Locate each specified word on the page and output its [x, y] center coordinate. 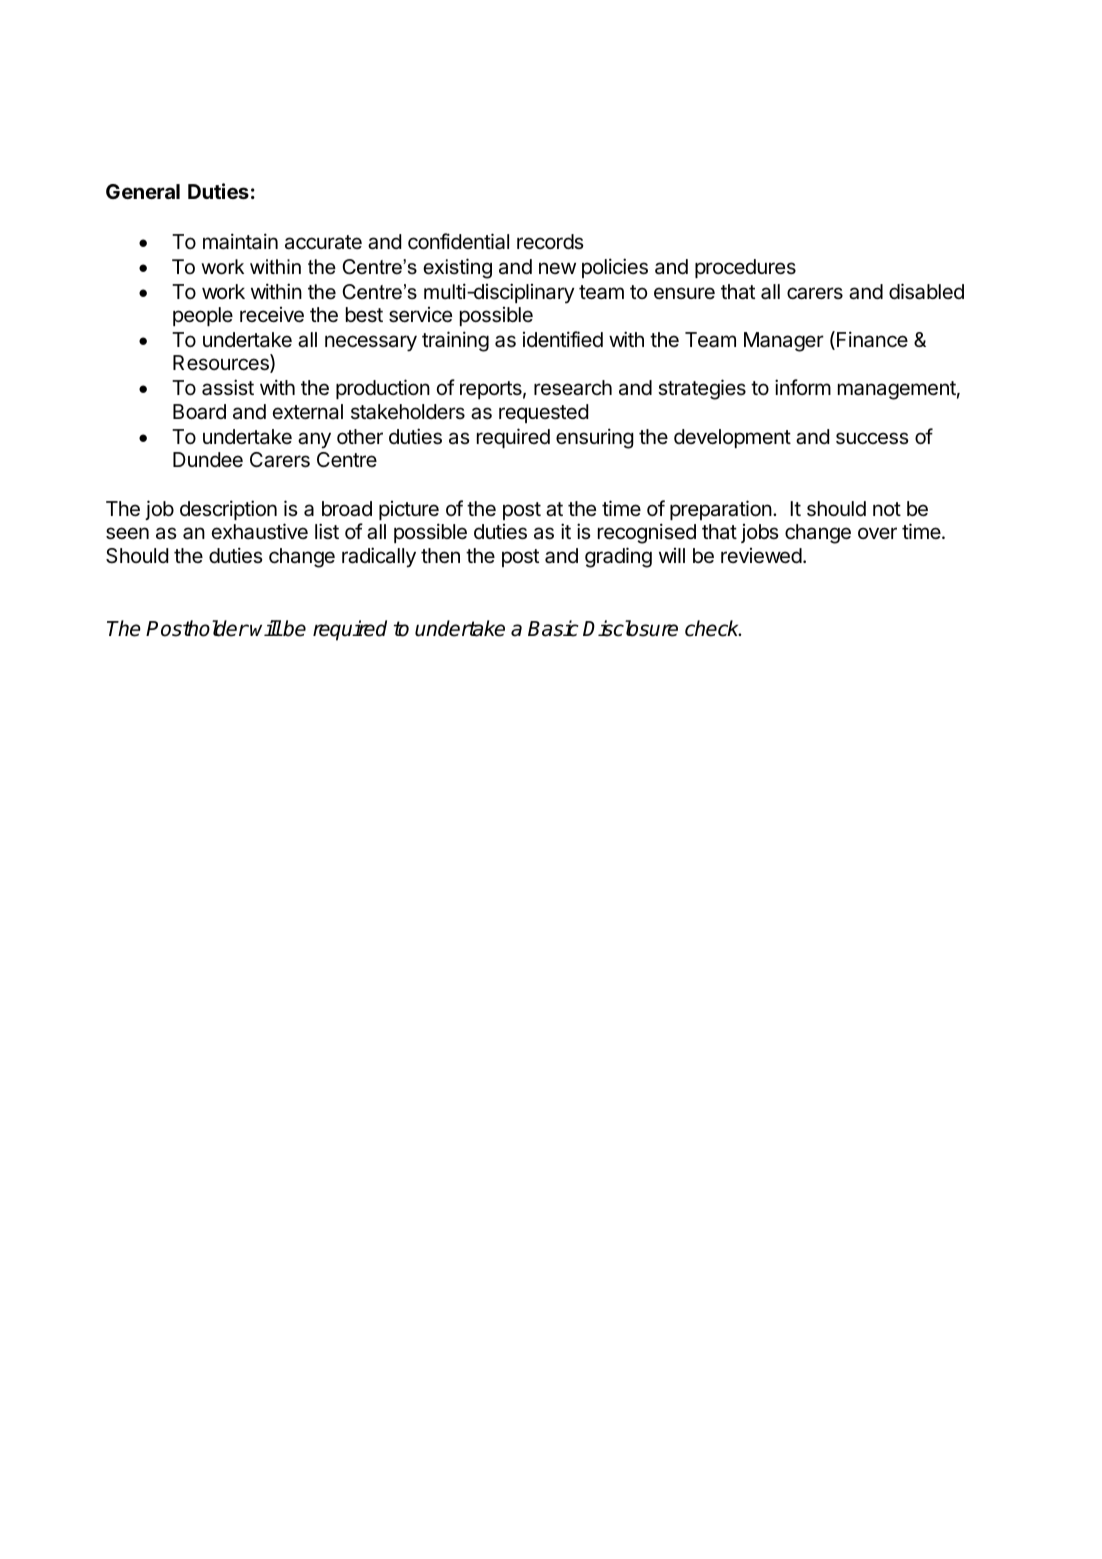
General [143, 191]
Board [199, 412]
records [550, 241]
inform [803, 387]
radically [379, 557]
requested [543, 413]
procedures [745, 268]
